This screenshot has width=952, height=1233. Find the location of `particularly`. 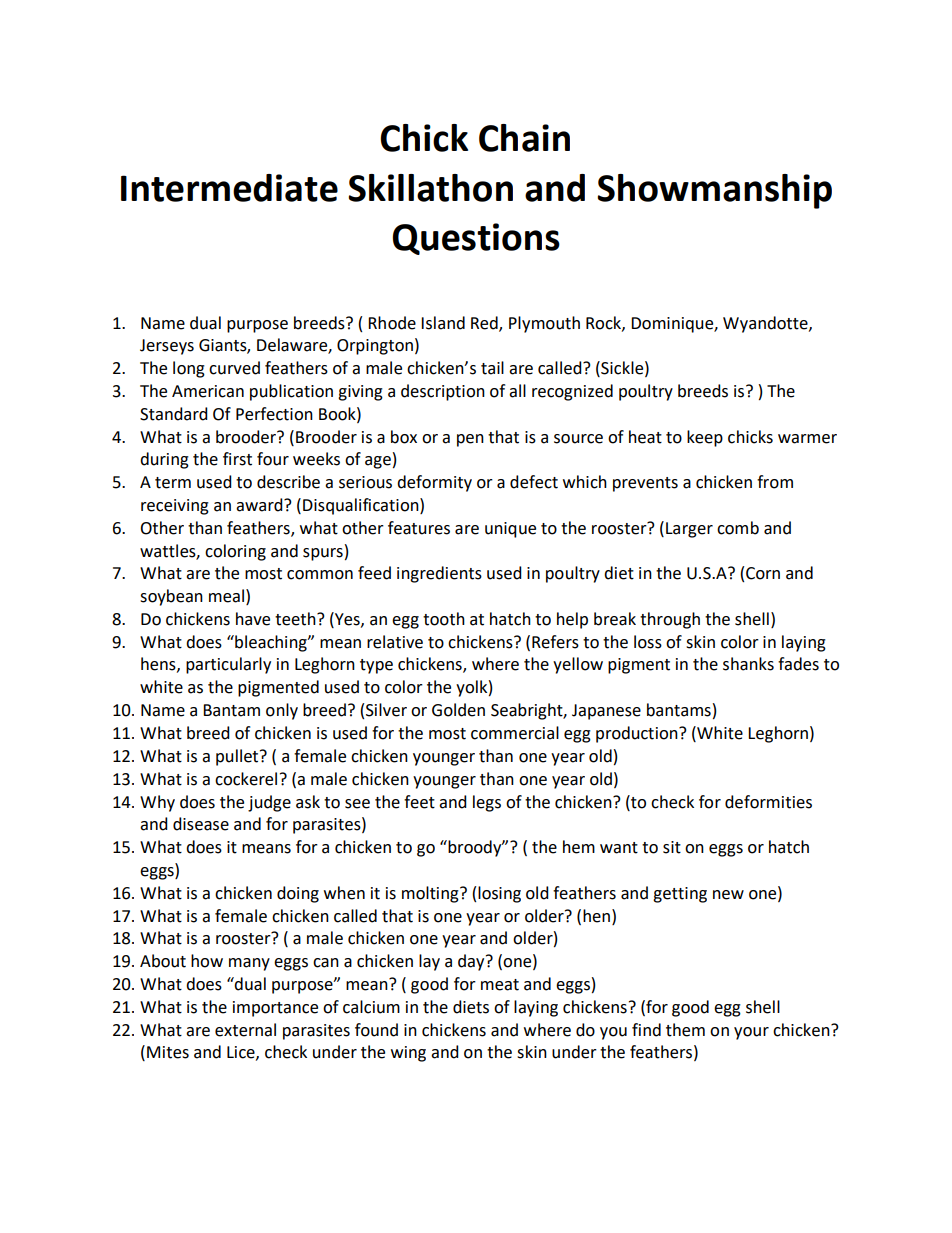

particularly is located at coordinates (228, 665).
